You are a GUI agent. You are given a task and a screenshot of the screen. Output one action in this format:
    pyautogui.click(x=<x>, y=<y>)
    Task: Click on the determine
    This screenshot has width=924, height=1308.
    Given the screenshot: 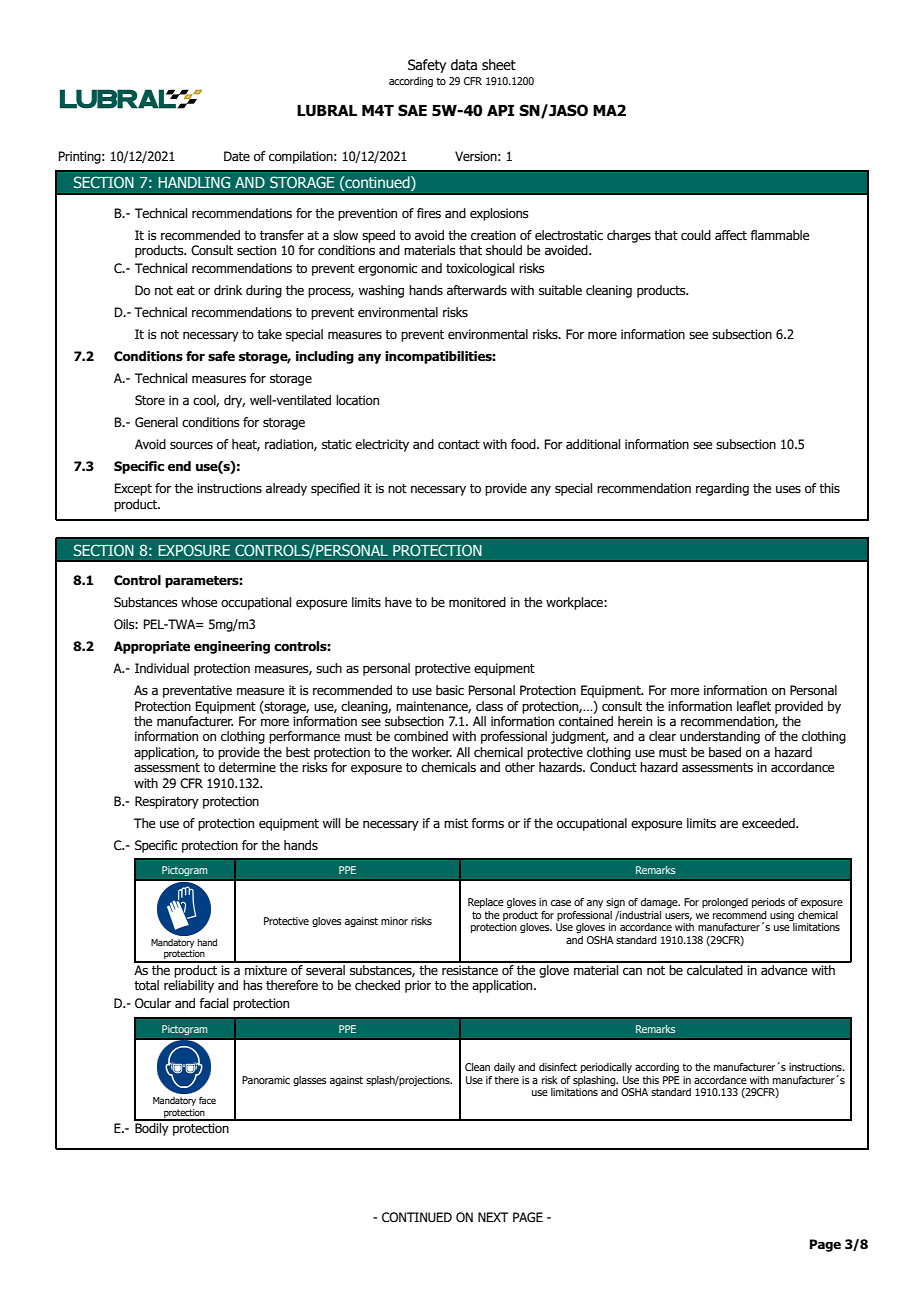 What is the action you would take?
    pyautogui.click(x=247, y=767)
